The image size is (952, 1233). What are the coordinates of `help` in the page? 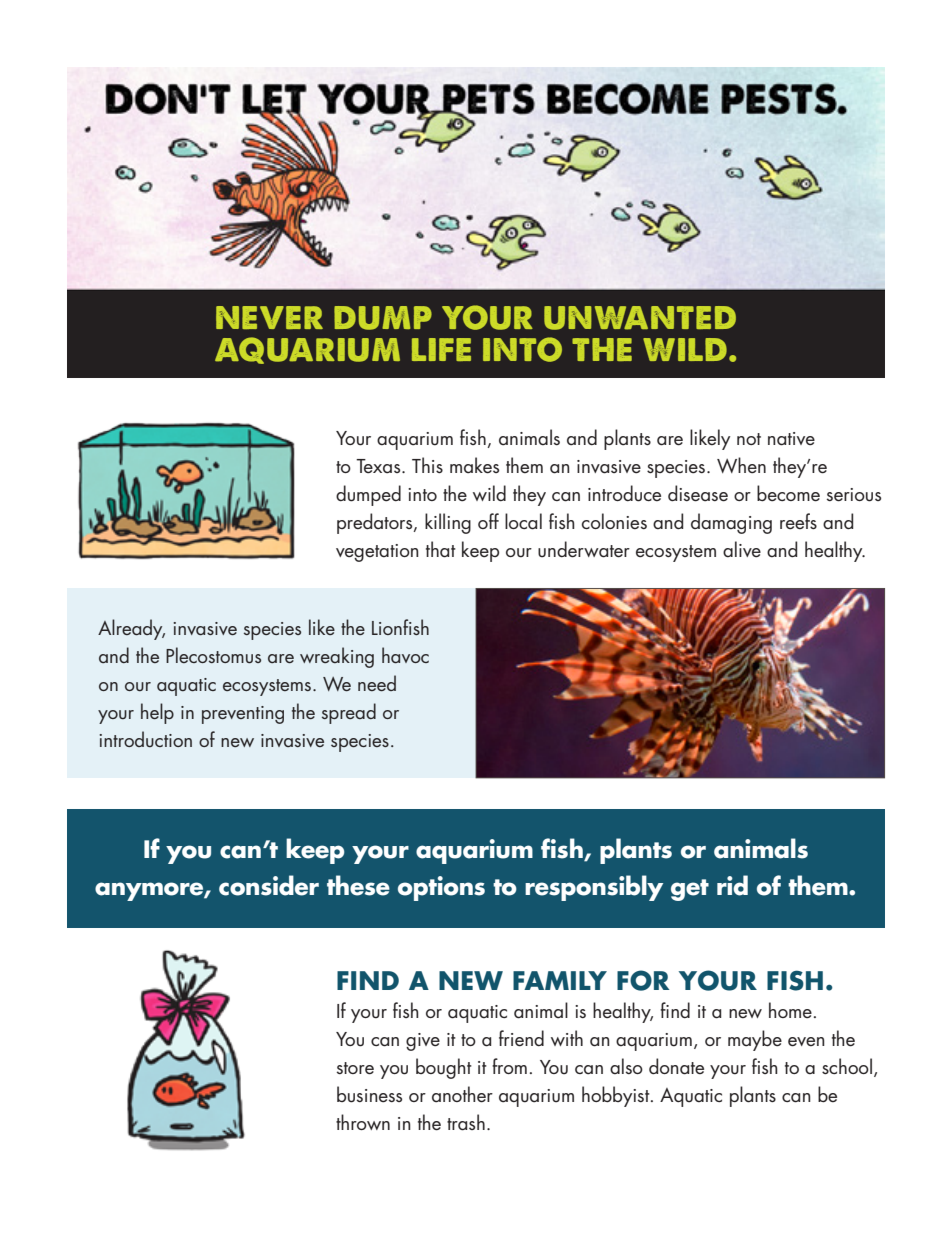 It's located at (157, 713).
